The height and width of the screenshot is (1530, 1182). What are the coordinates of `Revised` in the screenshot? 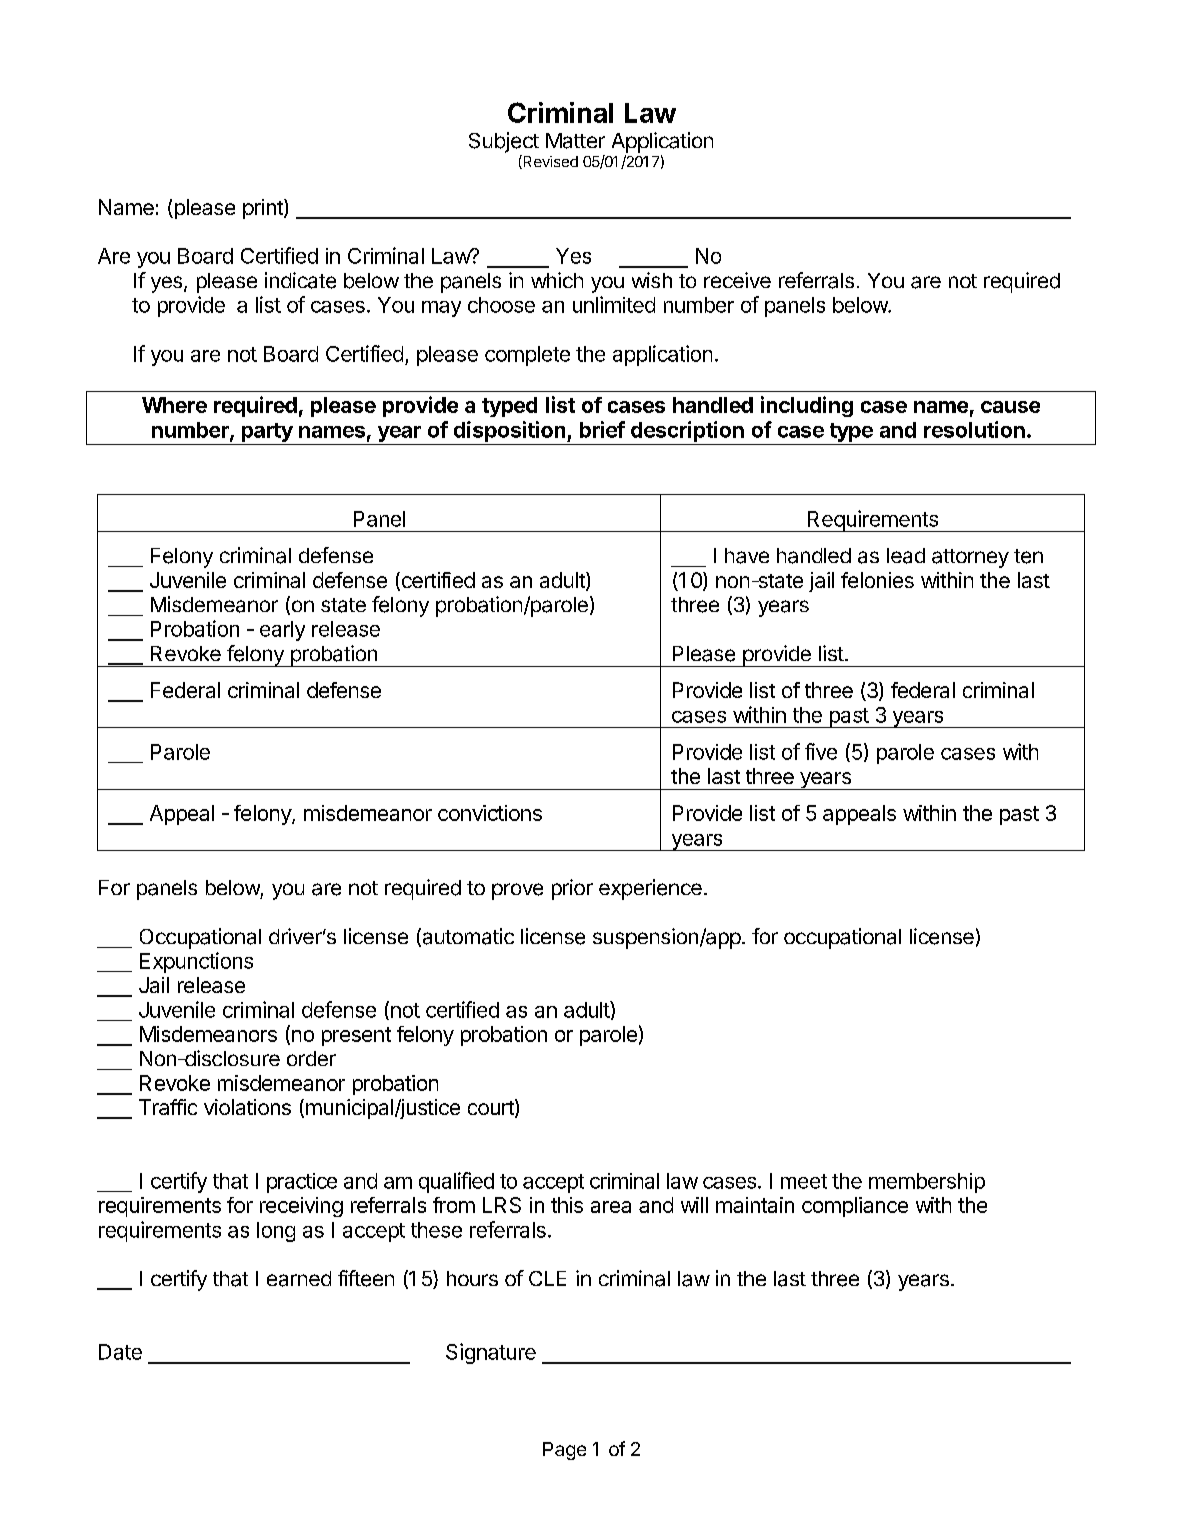 It's located at (549, 162).
